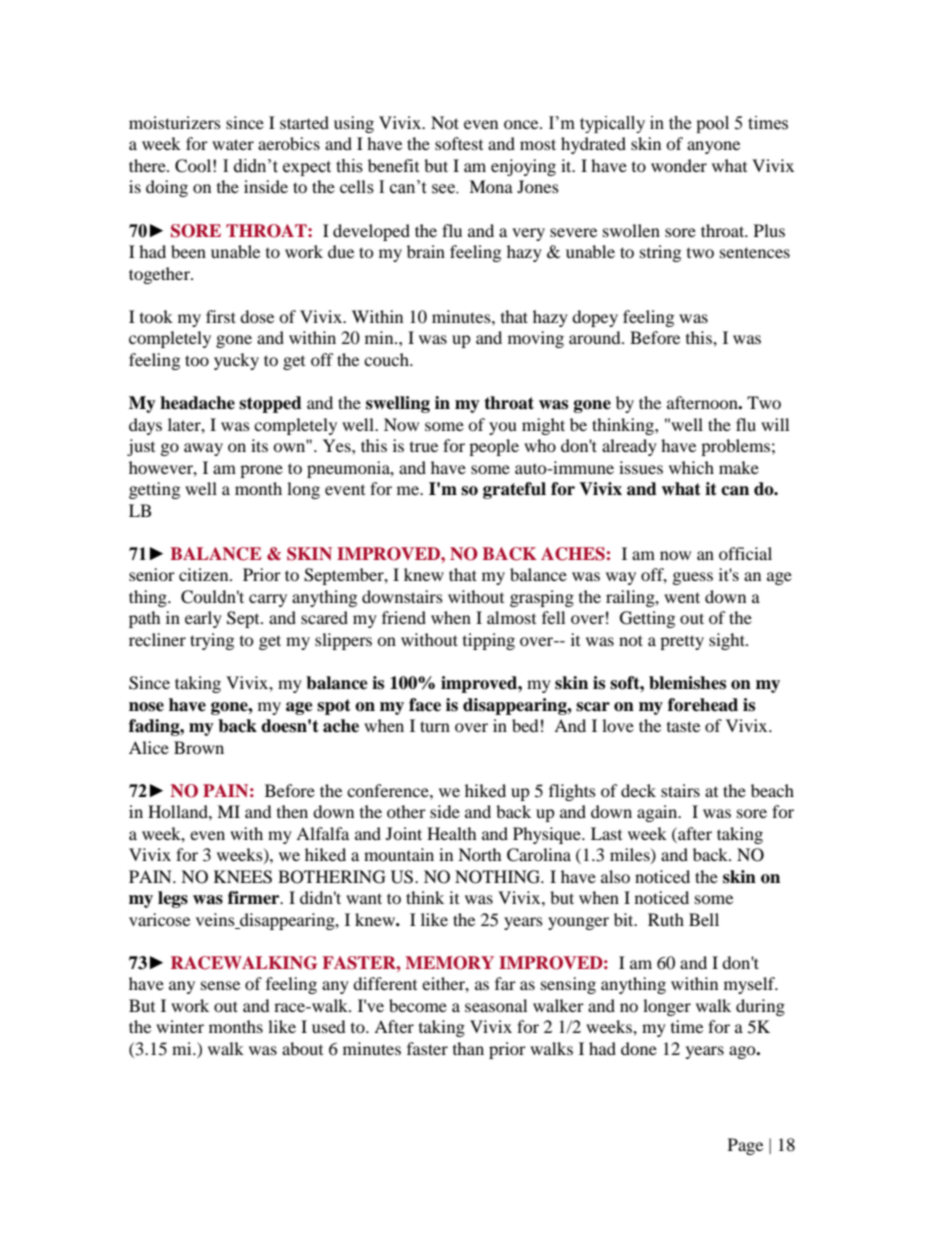 The width and height of the screenshot is (952, 1233). Describe the element at coordinates (212, 641) in the screenshot. I see `trying` at that location.
